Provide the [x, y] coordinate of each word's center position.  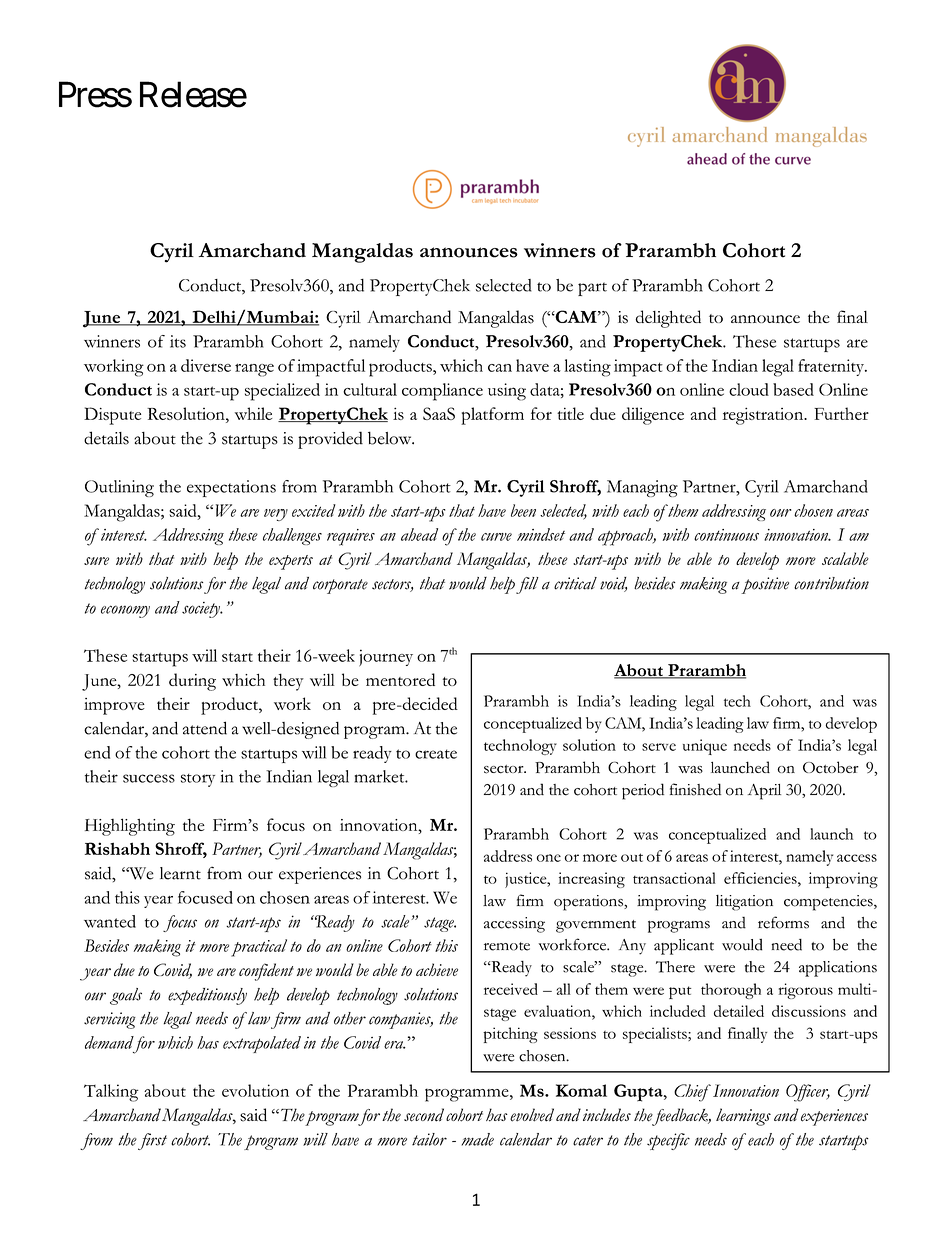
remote [507, 946]
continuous [726, 535]
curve [496, 537]
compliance [442, 392]
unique [705, 747]
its [178, 341]
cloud [749, 389]
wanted [110, 921]
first [152, 1141]
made [478, 1139]
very [276, 515]
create [436, 754]
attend [205, 728]
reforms [783, 922]
